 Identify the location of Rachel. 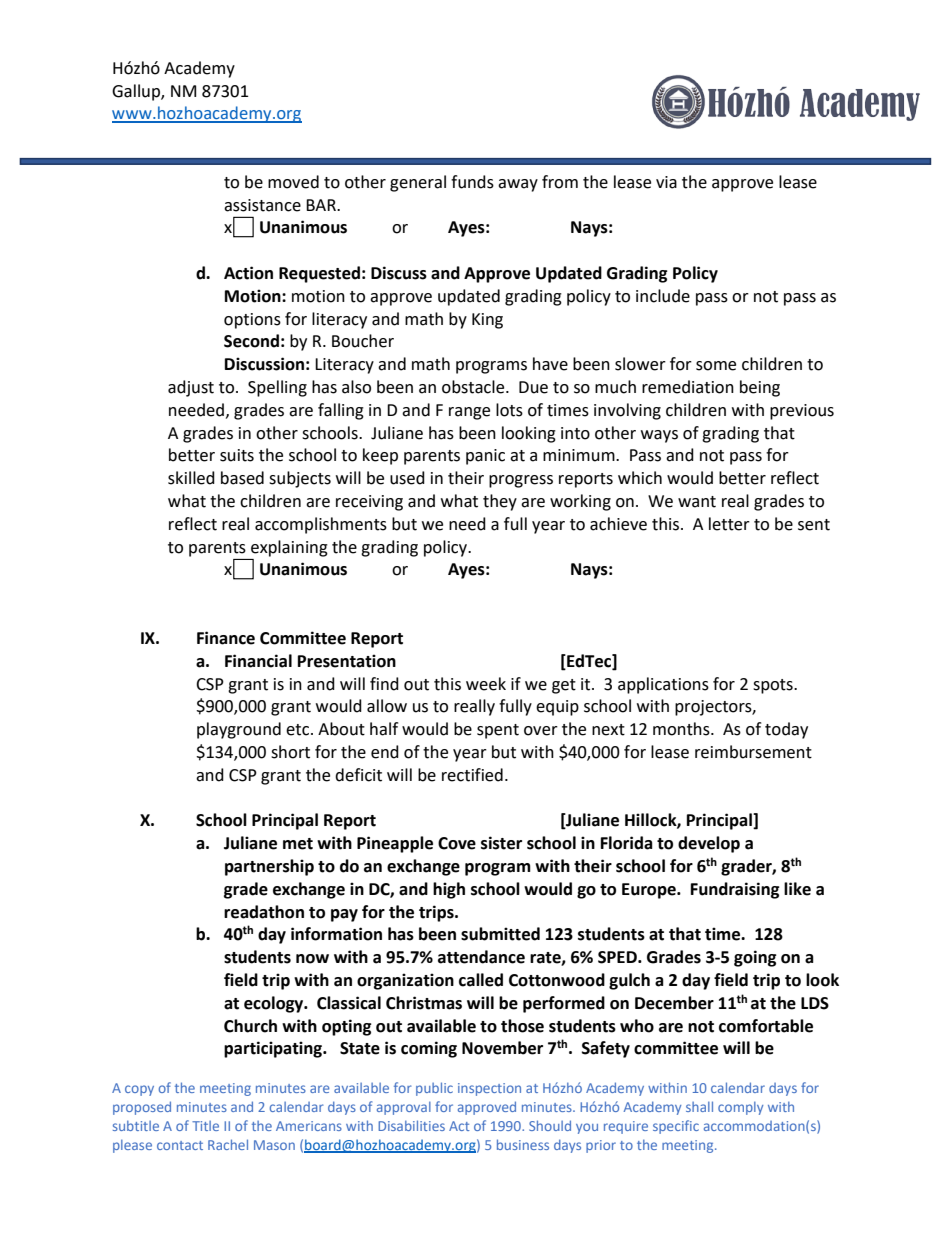
(228, 1144).
